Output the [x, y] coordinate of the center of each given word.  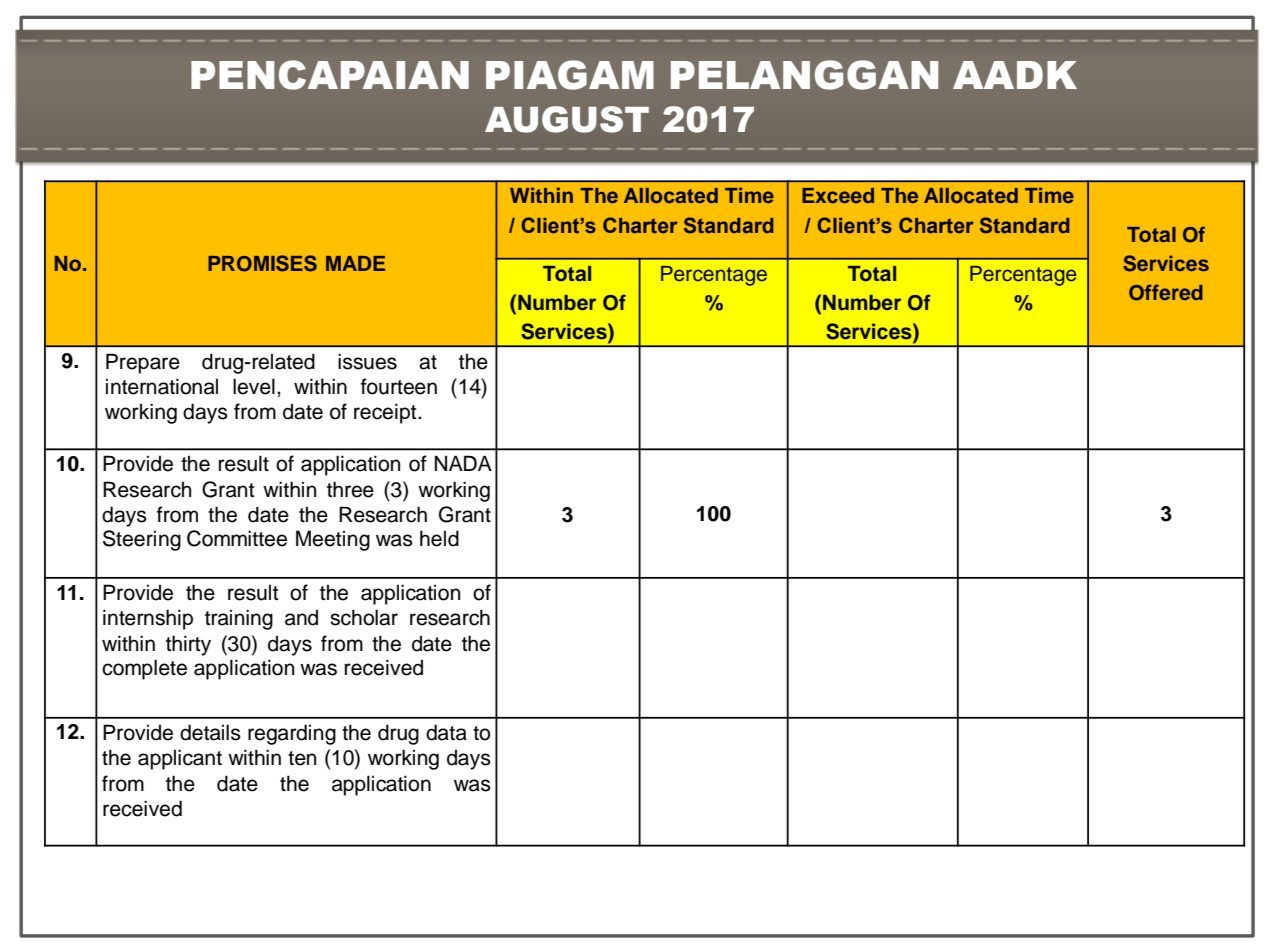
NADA [463, 463]
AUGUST [567, 119]
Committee [237, 538]
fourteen [399, 386]
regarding [292, 734]
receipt [386, 413]
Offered [1166, 292]
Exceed [838, 195]
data [446, 732]
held [439, 538]
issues [367, 361]
